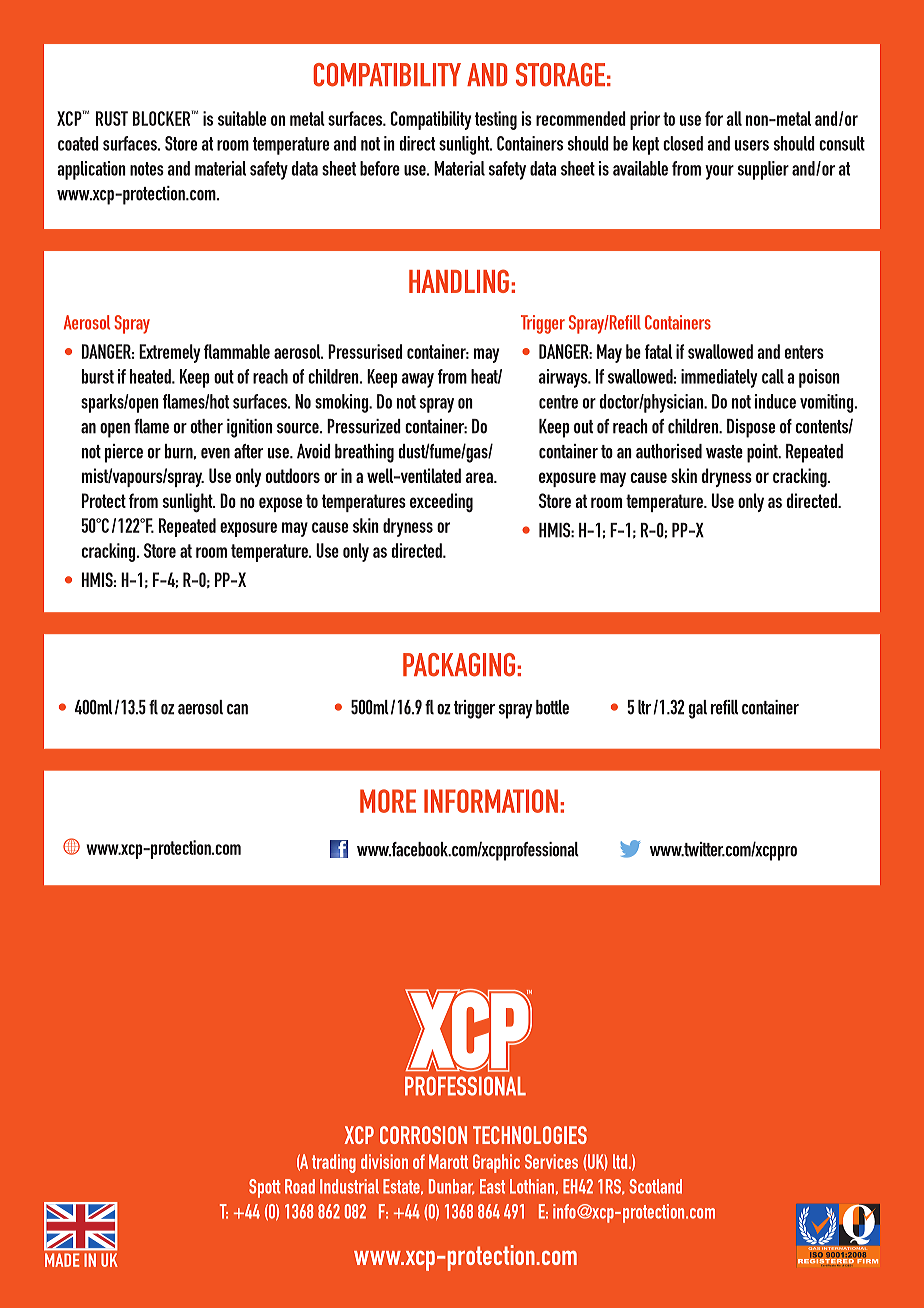  Describe the element at coordinates (496, 120) in the page. I see `testing` at that location.
